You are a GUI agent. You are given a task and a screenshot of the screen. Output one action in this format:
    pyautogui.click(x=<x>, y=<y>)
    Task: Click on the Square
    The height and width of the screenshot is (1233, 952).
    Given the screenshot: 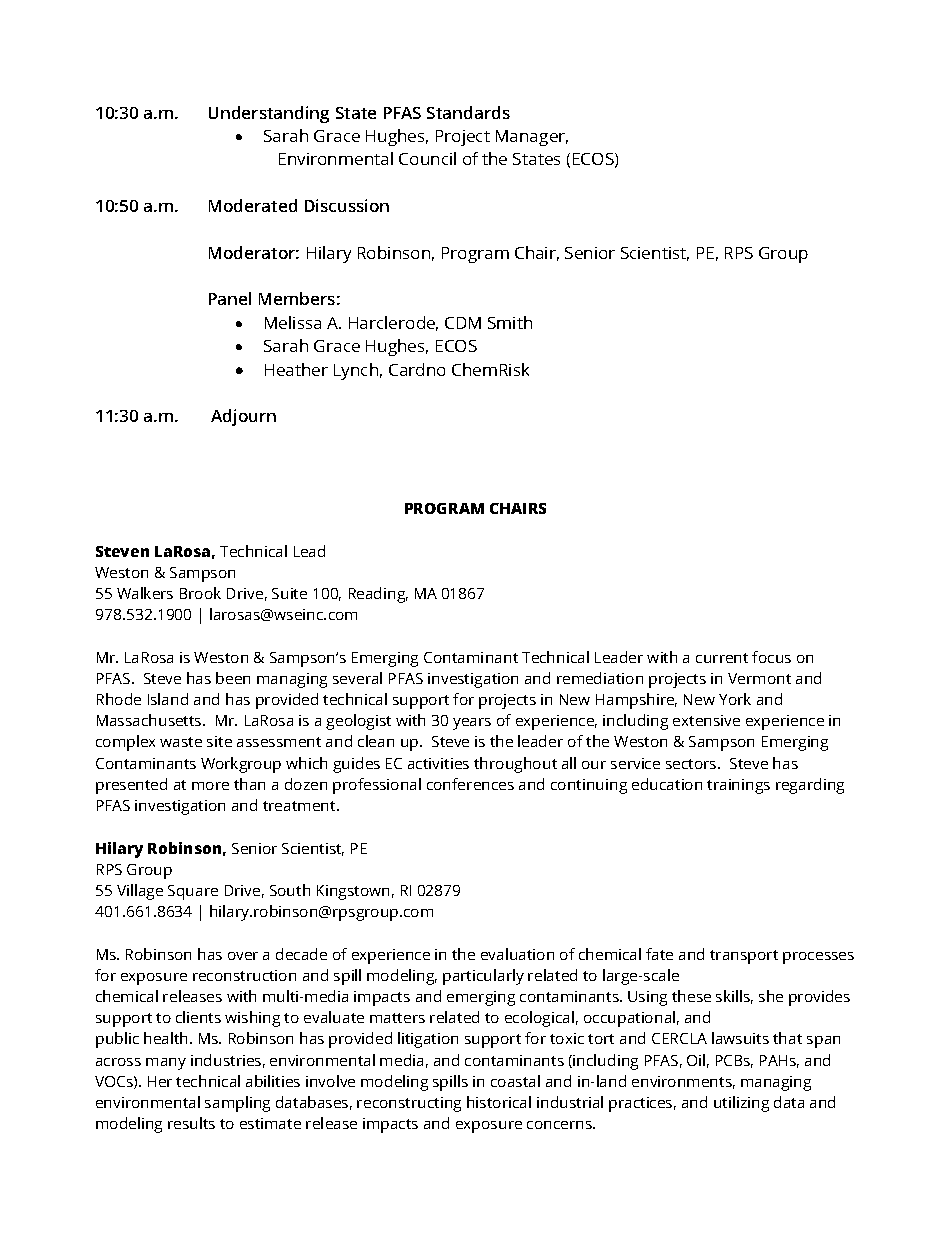 What is the action you would take?
    pyautogui.click(x=193, y=892)
